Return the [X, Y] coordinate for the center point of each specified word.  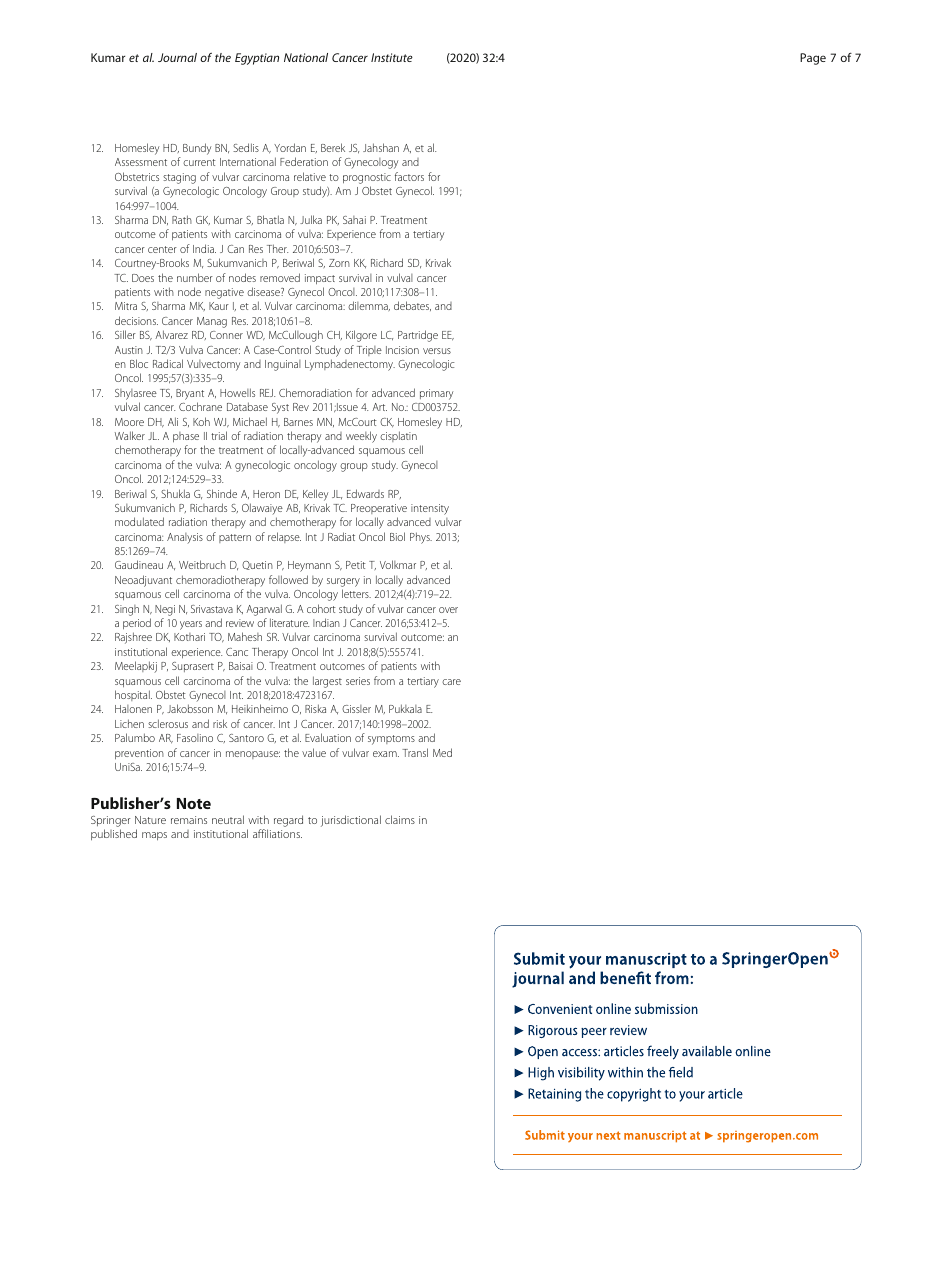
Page [813, 59]
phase [186, 437]
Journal [177, 57]
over [448, 610]
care [451, 682]
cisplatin [398, 436]
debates [412, 306]
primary [436, 394]
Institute [392, 57]
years [191, 625]
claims [400, 819]
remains [189, 820]
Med [442, 752]
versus [437, 351]
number [195, 277]
